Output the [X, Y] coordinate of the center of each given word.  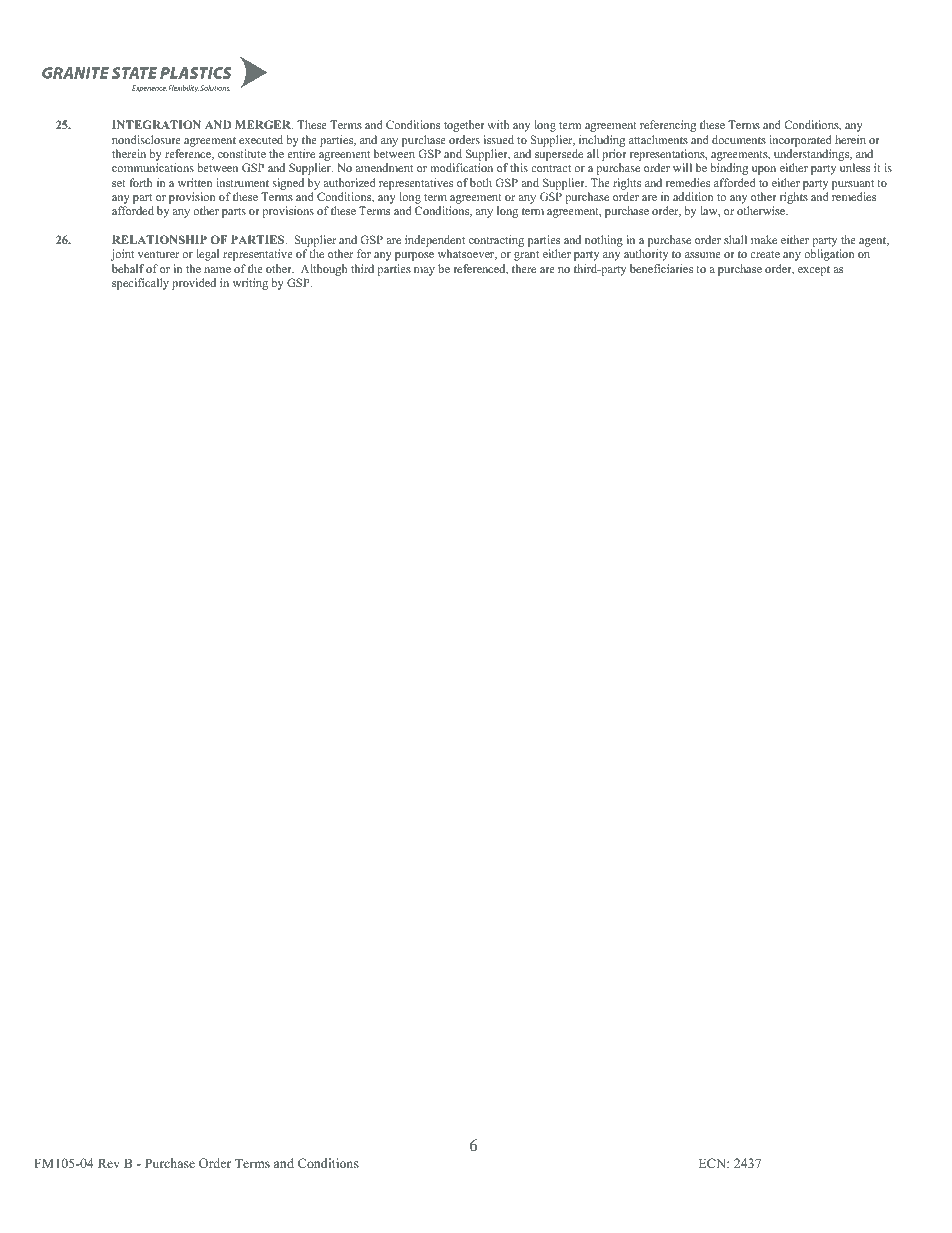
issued [499, 139]
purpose [414, 256]
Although [324, 270]
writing [250, 284]
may [424, 271]
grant [526, 256]
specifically [140, 284]
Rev [109, 1163]
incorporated [800, 141]
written [195, 182]
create [765, 254]
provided [194, 284]
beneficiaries [661, 268]
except [814, 271]
